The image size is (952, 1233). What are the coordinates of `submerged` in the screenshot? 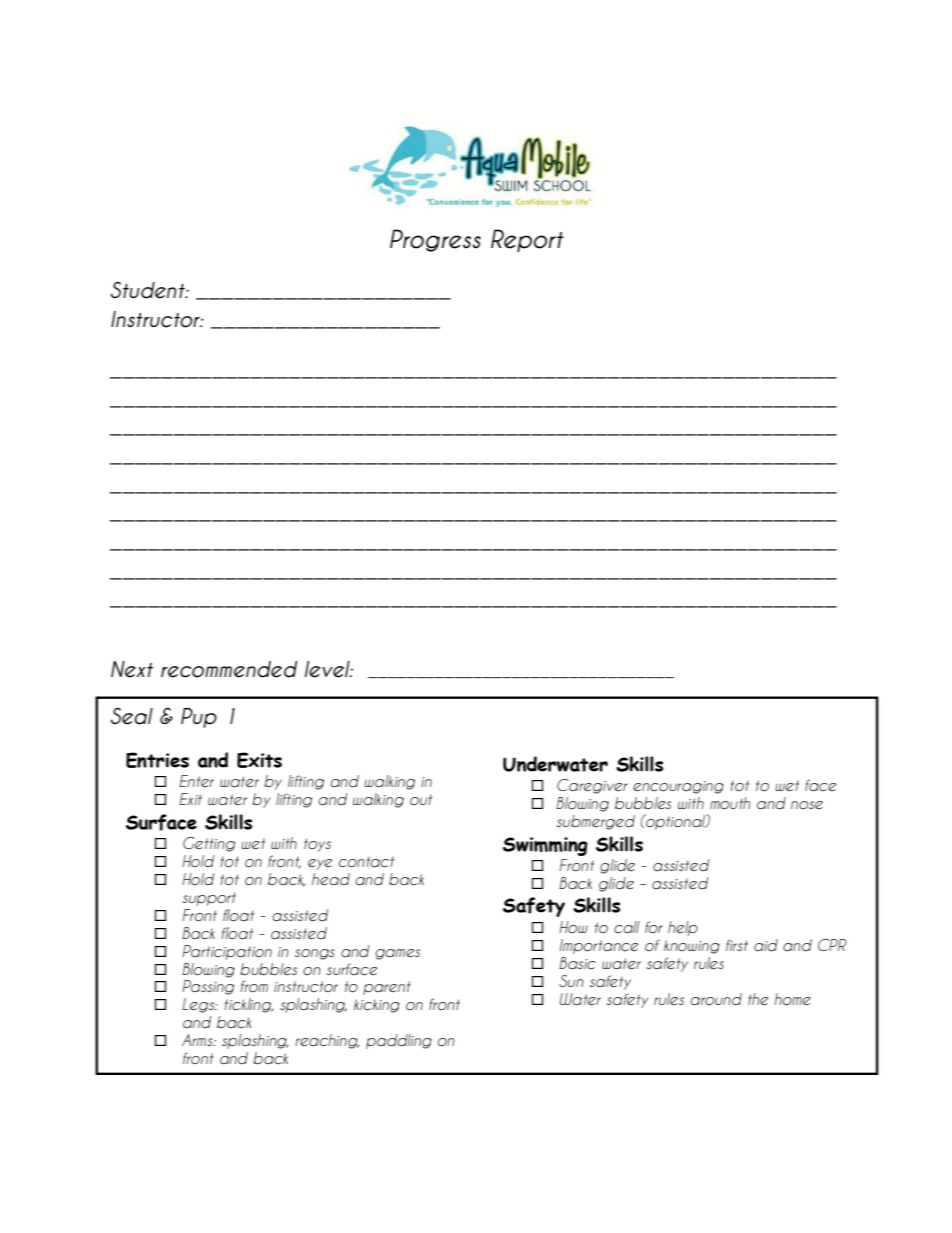 It's located at (595, 822).
